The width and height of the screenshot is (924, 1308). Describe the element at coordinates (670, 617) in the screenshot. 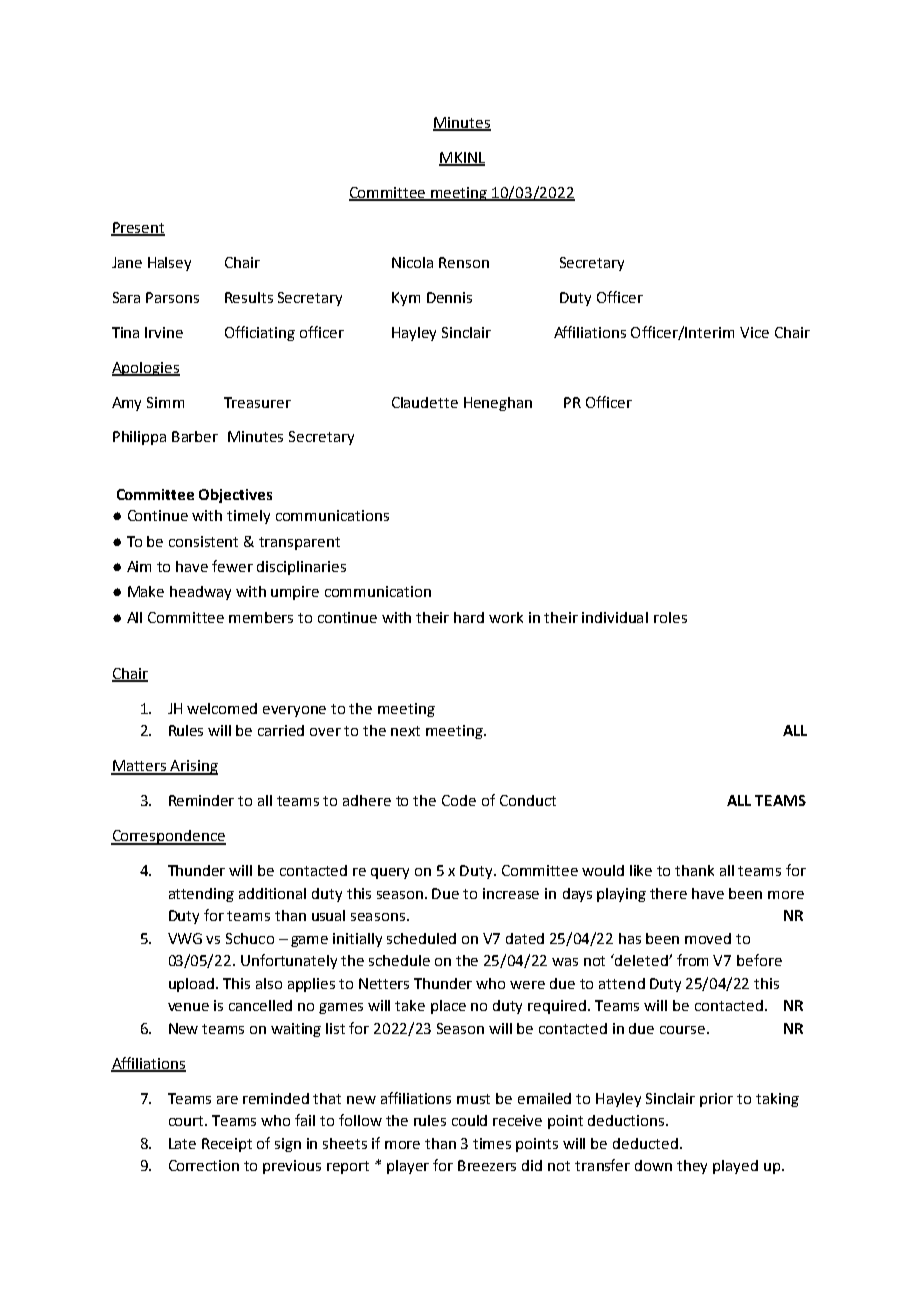

I see `roles` at that location.
